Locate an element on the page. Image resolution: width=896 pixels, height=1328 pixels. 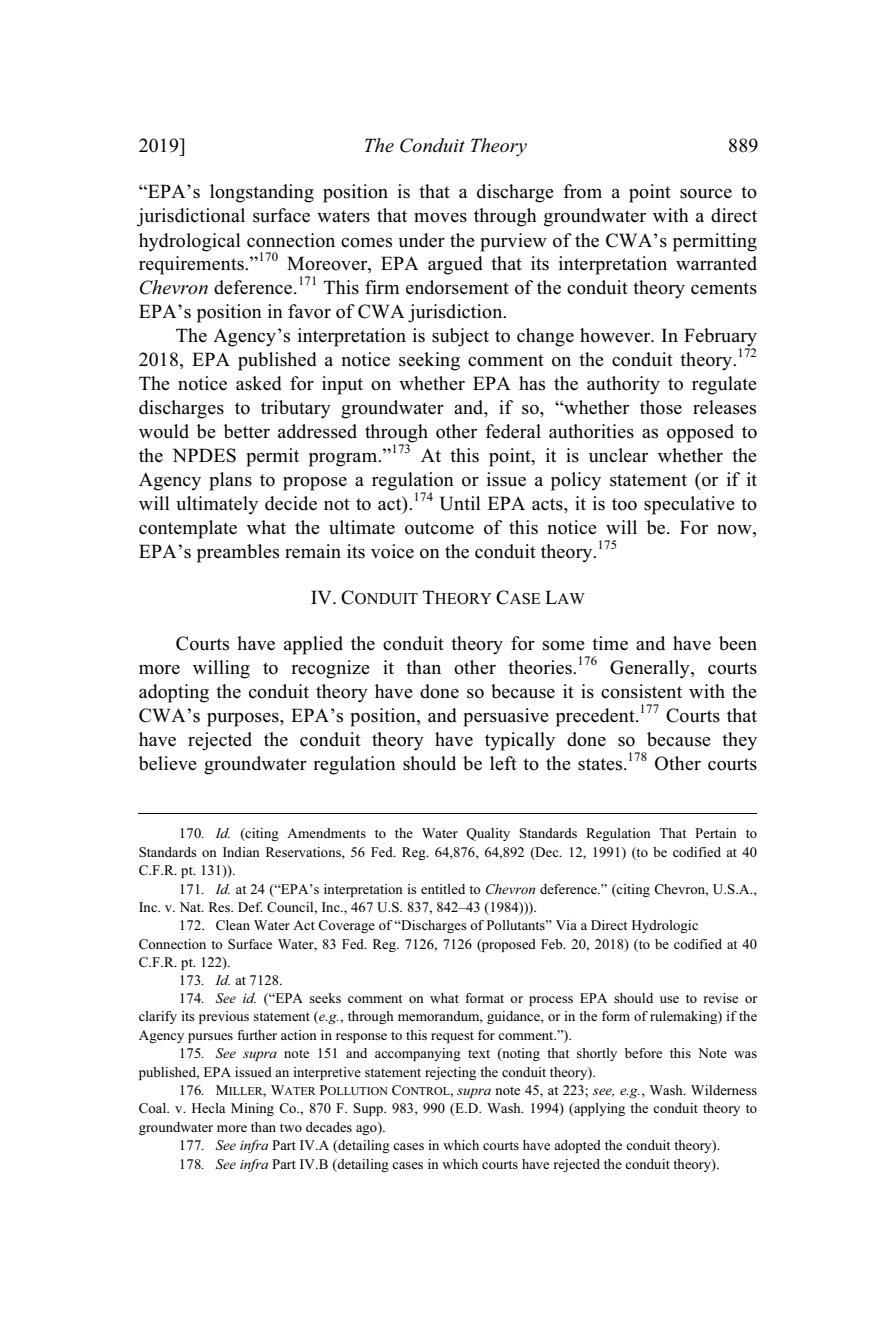
Mining is located at coordinates (252, 1109).
